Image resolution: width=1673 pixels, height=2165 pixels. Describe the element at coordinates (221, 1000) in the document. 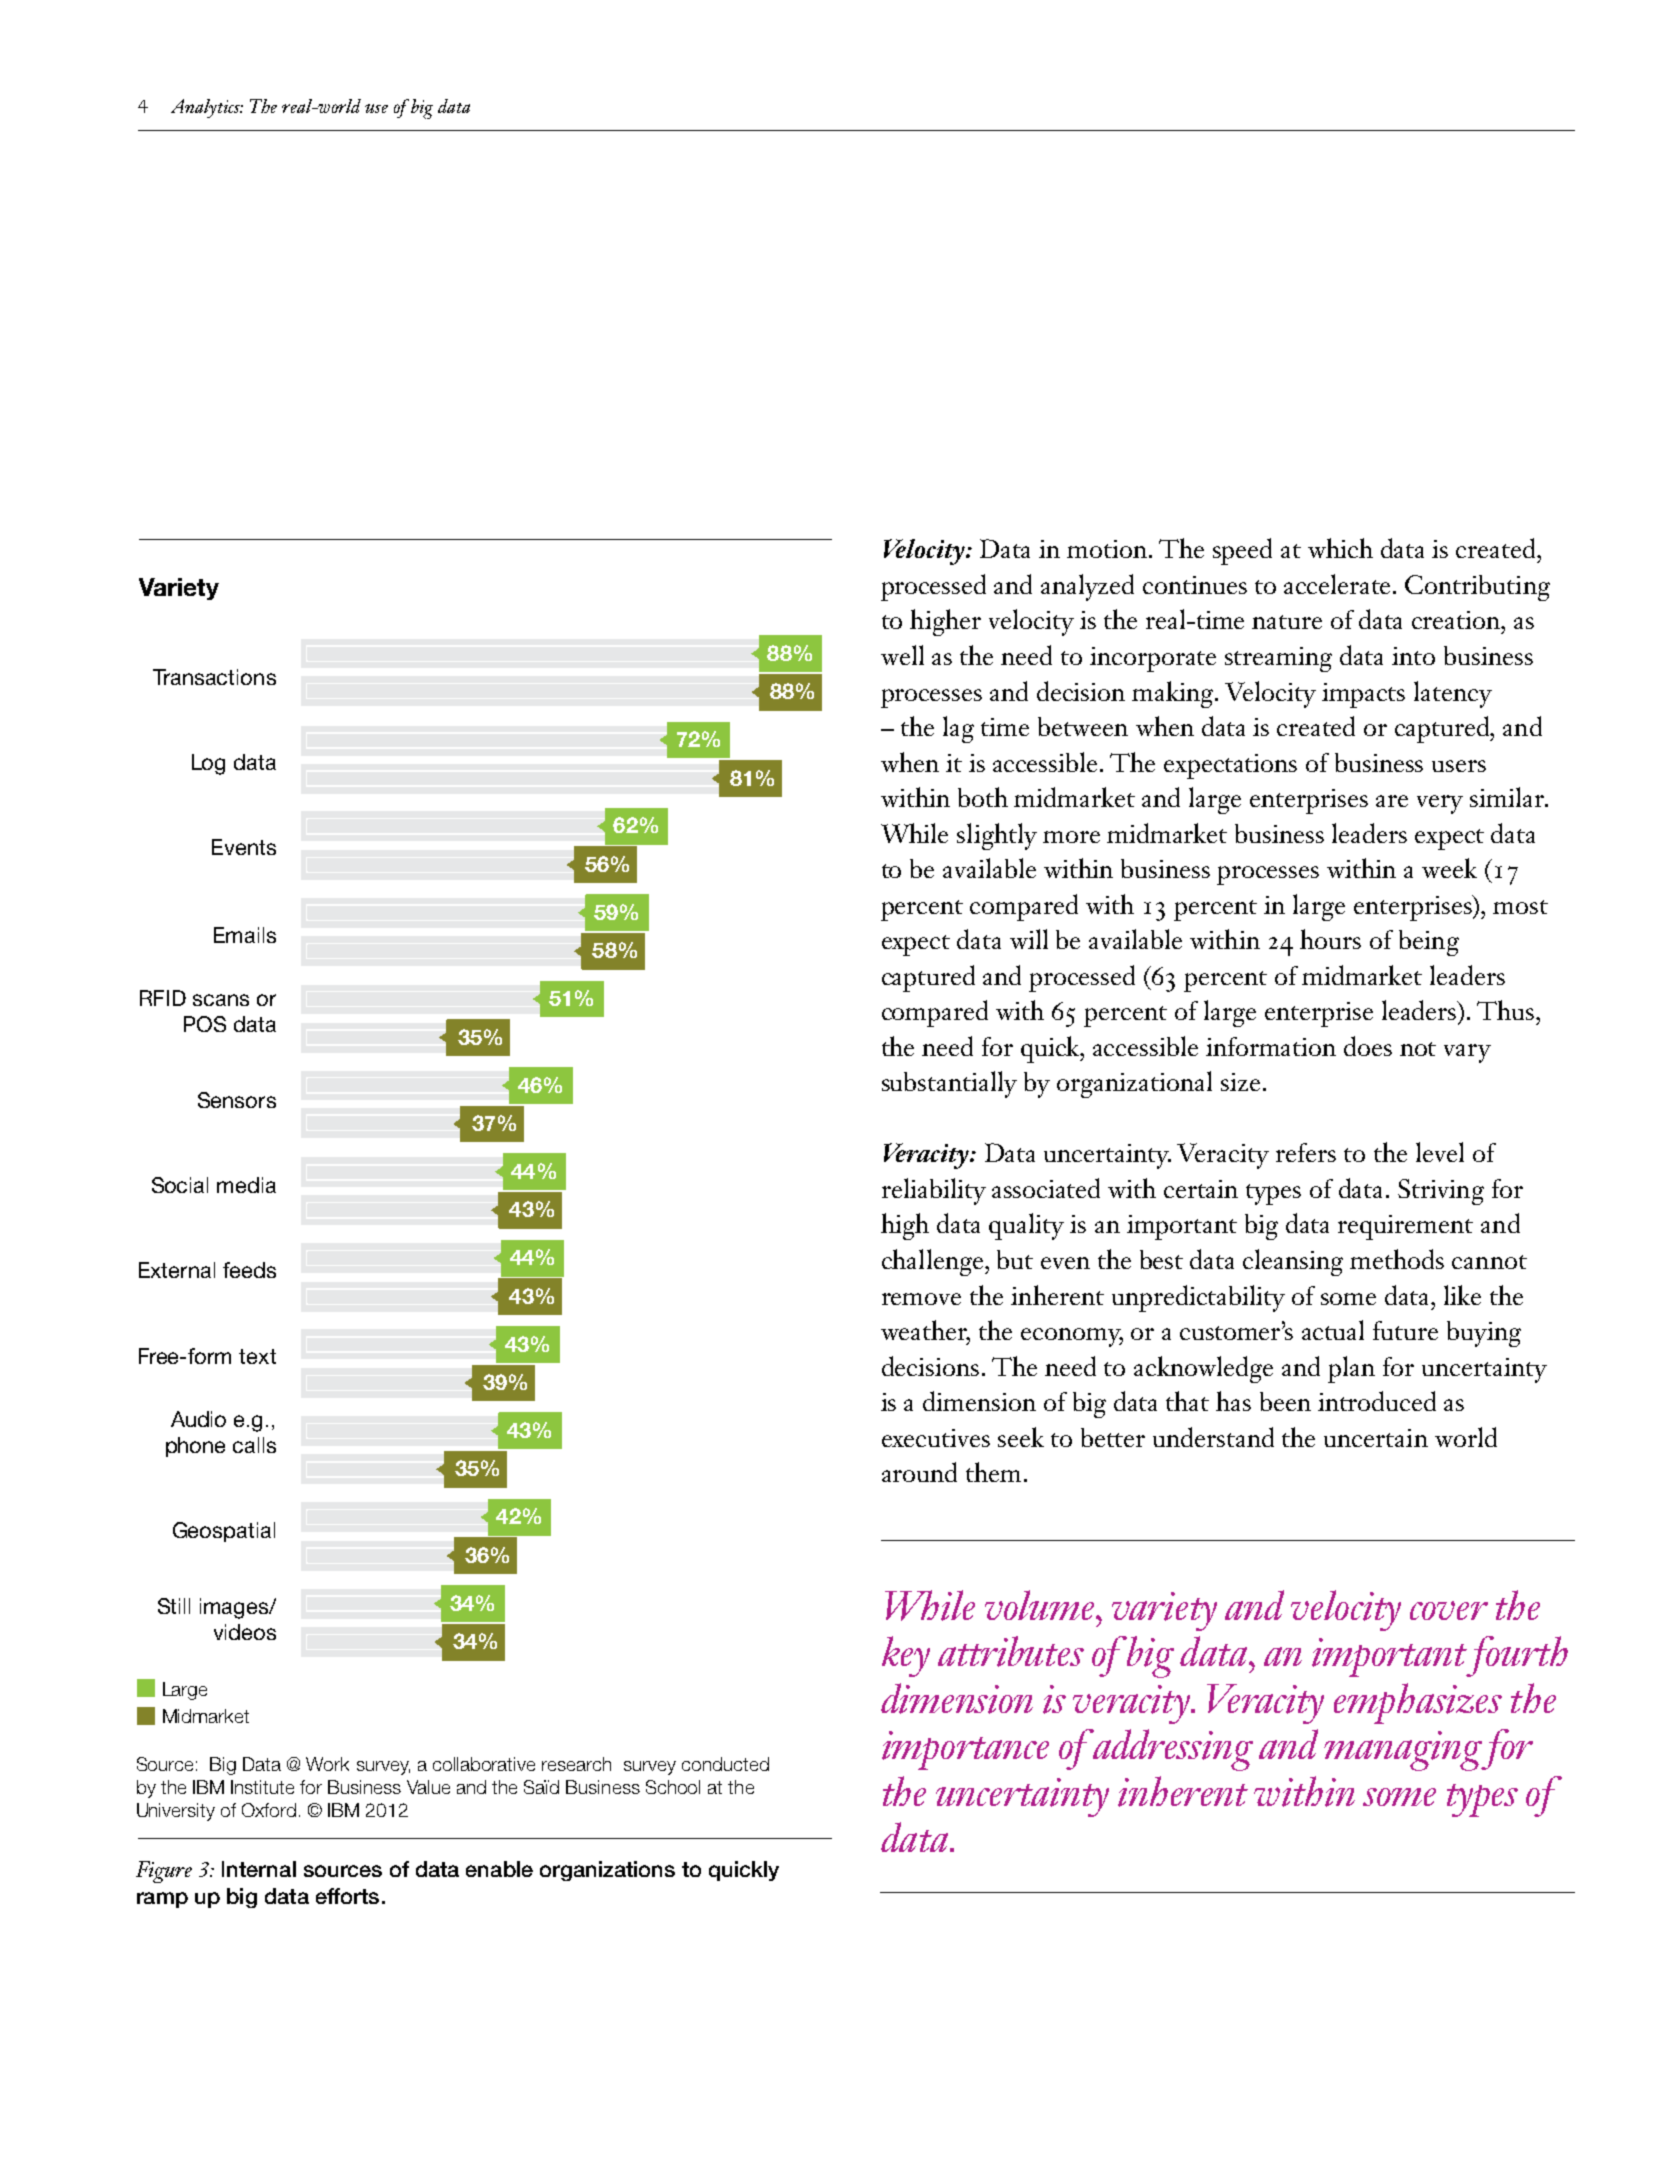

I see `scans` at that location.
